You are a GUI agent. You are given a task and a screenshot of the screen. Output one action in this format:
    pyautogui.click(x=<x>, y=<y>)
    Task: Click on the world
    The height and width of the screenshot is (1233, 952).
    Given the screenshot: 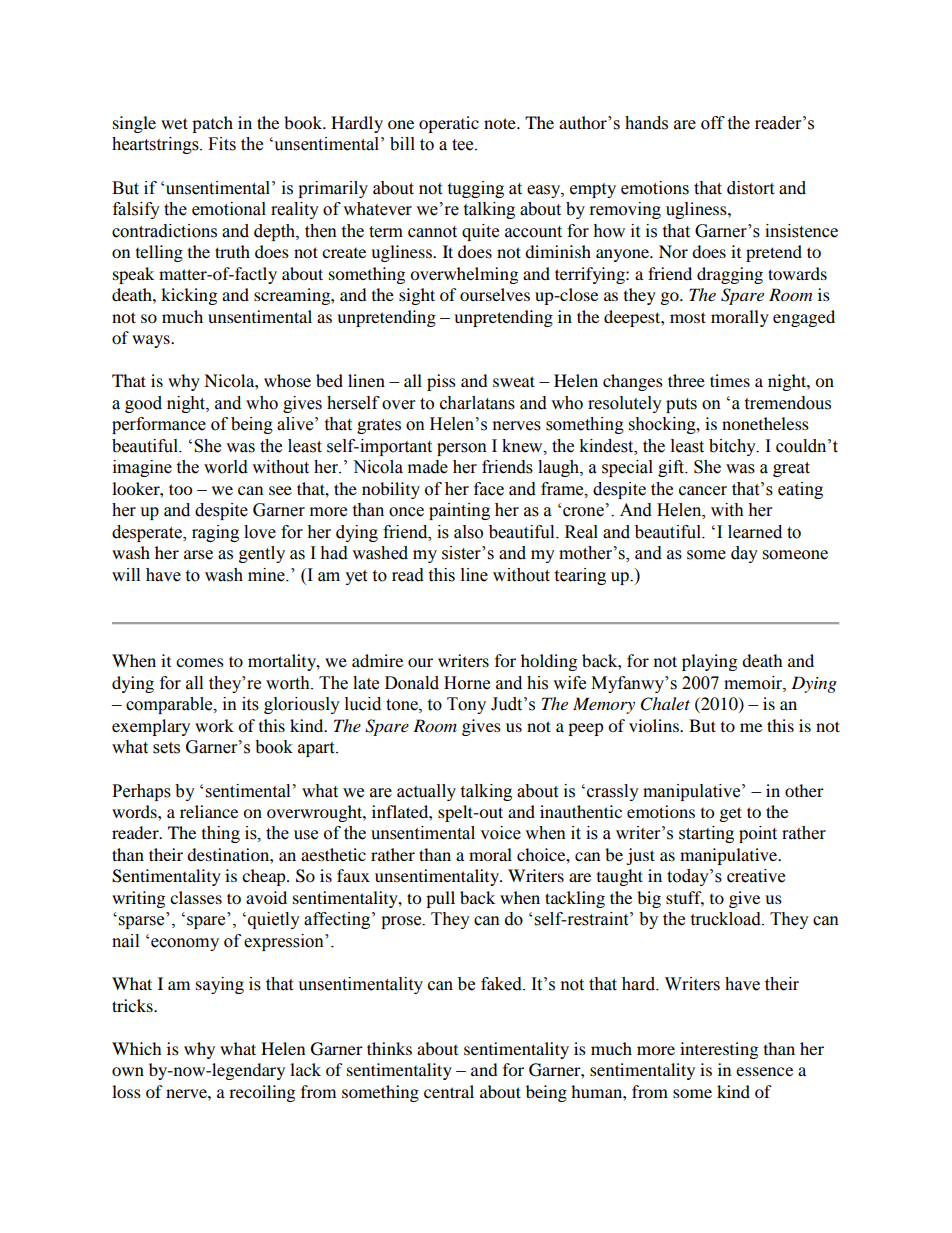 What is the action you would take?
    pyautogui.click(x=226, y=467)
